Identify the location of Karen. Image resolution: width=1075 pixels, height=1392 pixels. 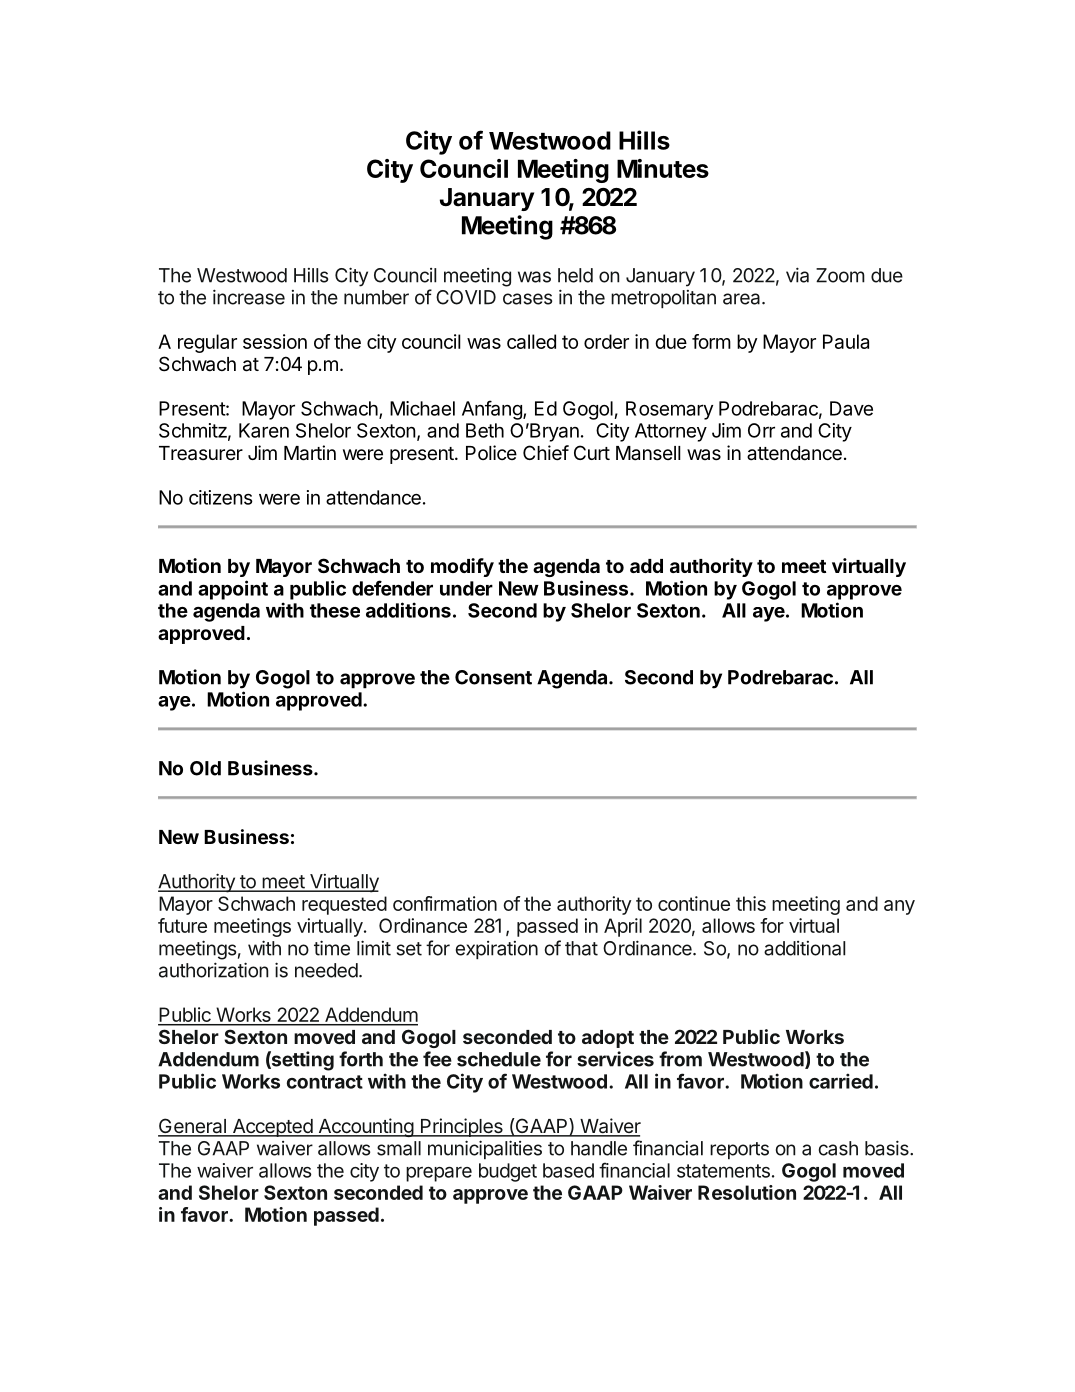
(264, 430).
